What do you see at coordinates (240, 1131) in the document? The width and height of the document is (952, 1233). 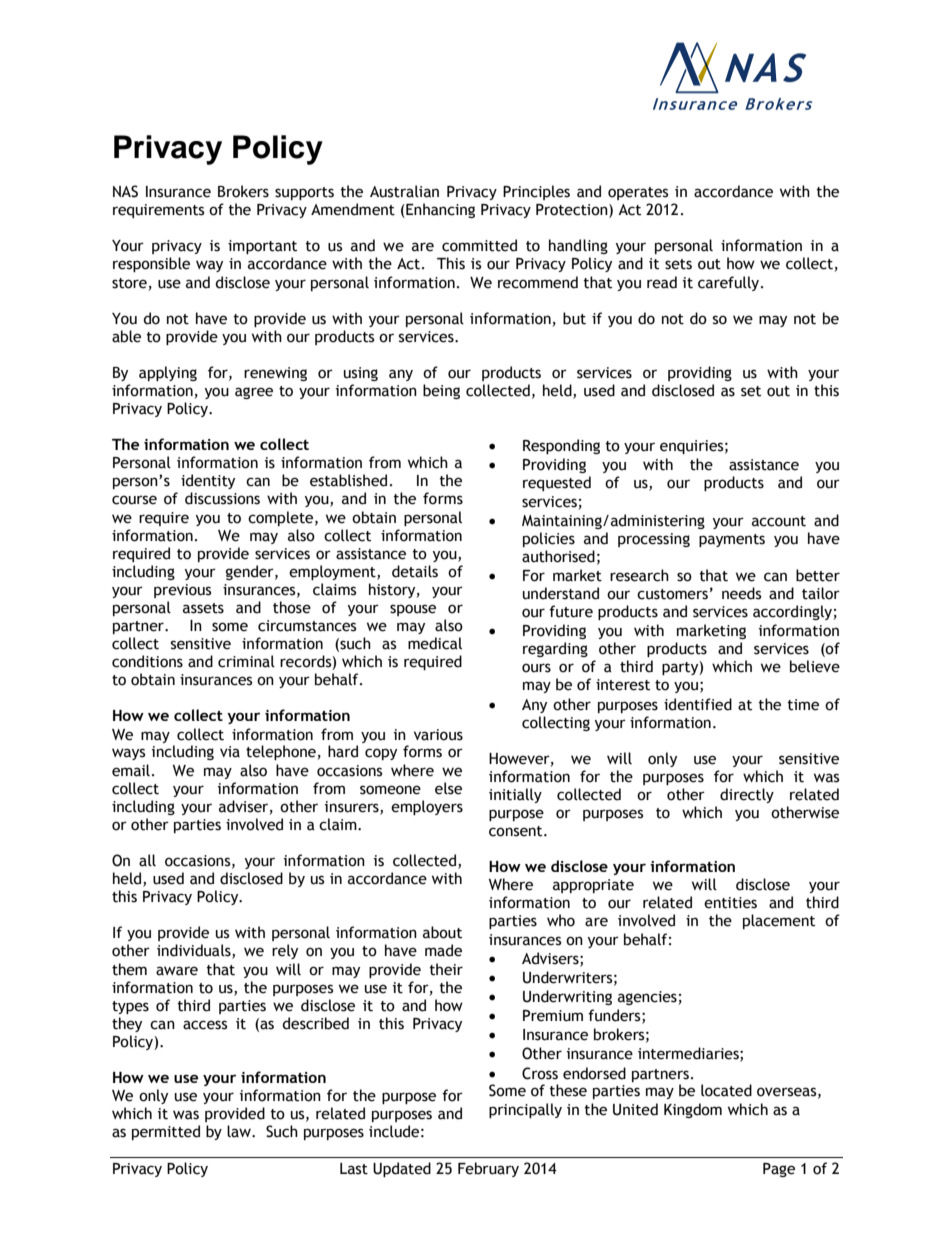 I see `law` at bounding box center [240, 1131].
